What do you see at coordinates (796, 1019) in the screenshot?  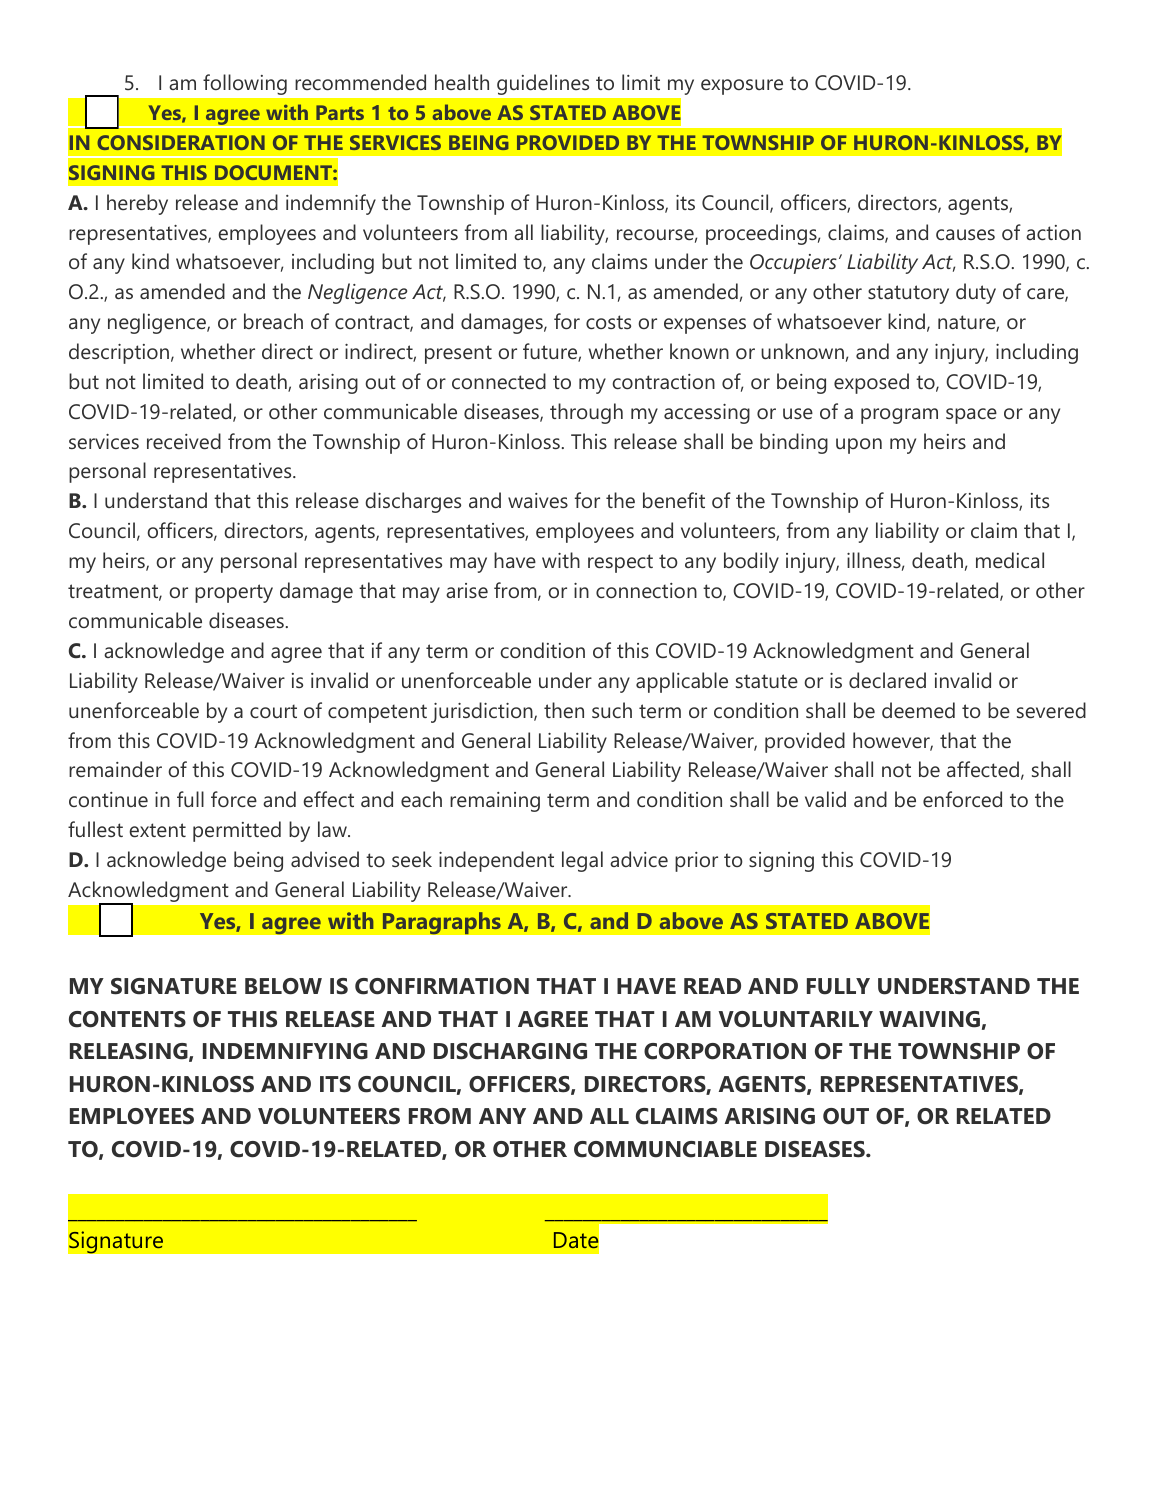 I see `VOLUNTARILY` at bounding box center [796, 1019].
